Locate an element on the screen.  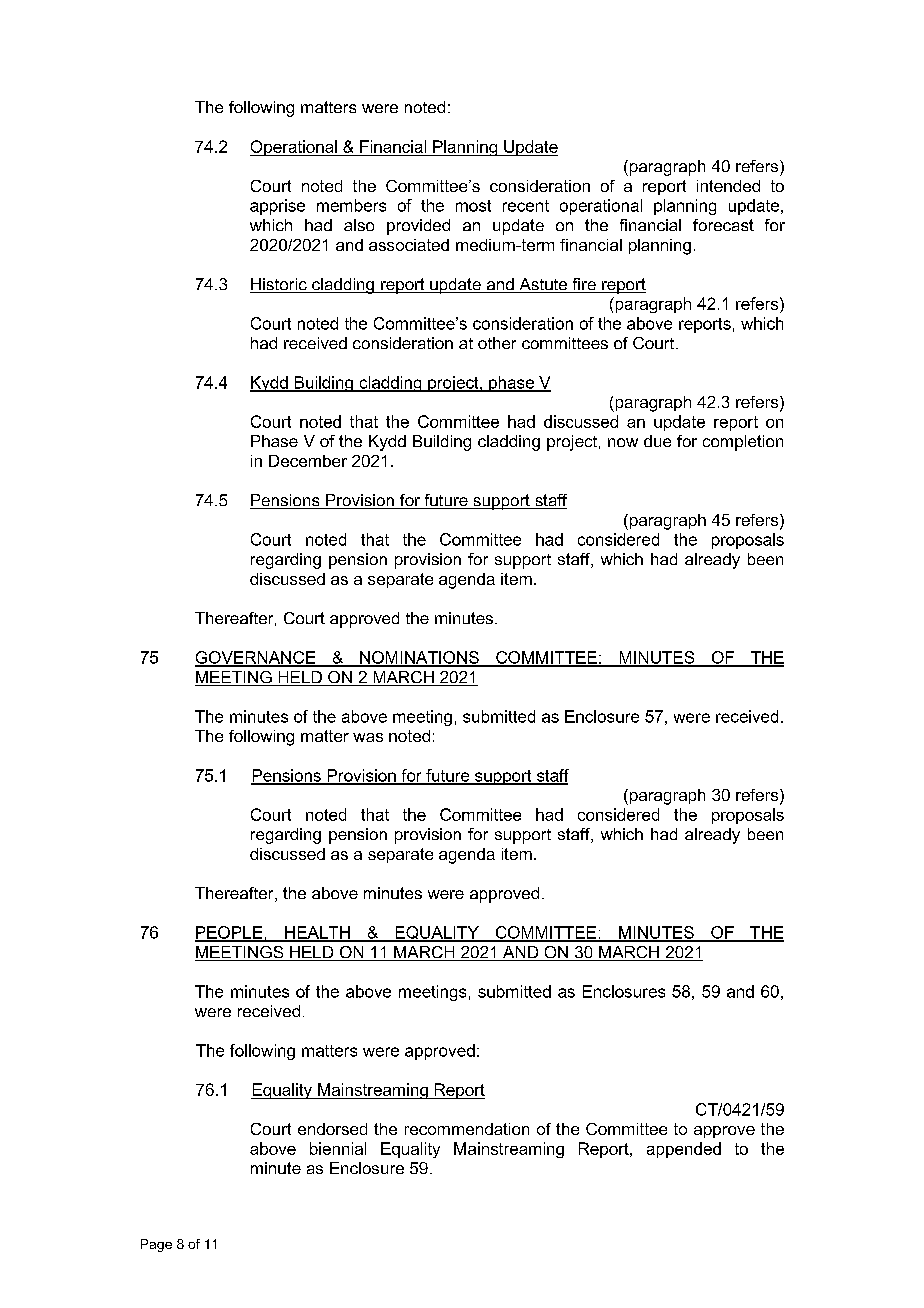
most is located at coordinates (473, 206).
